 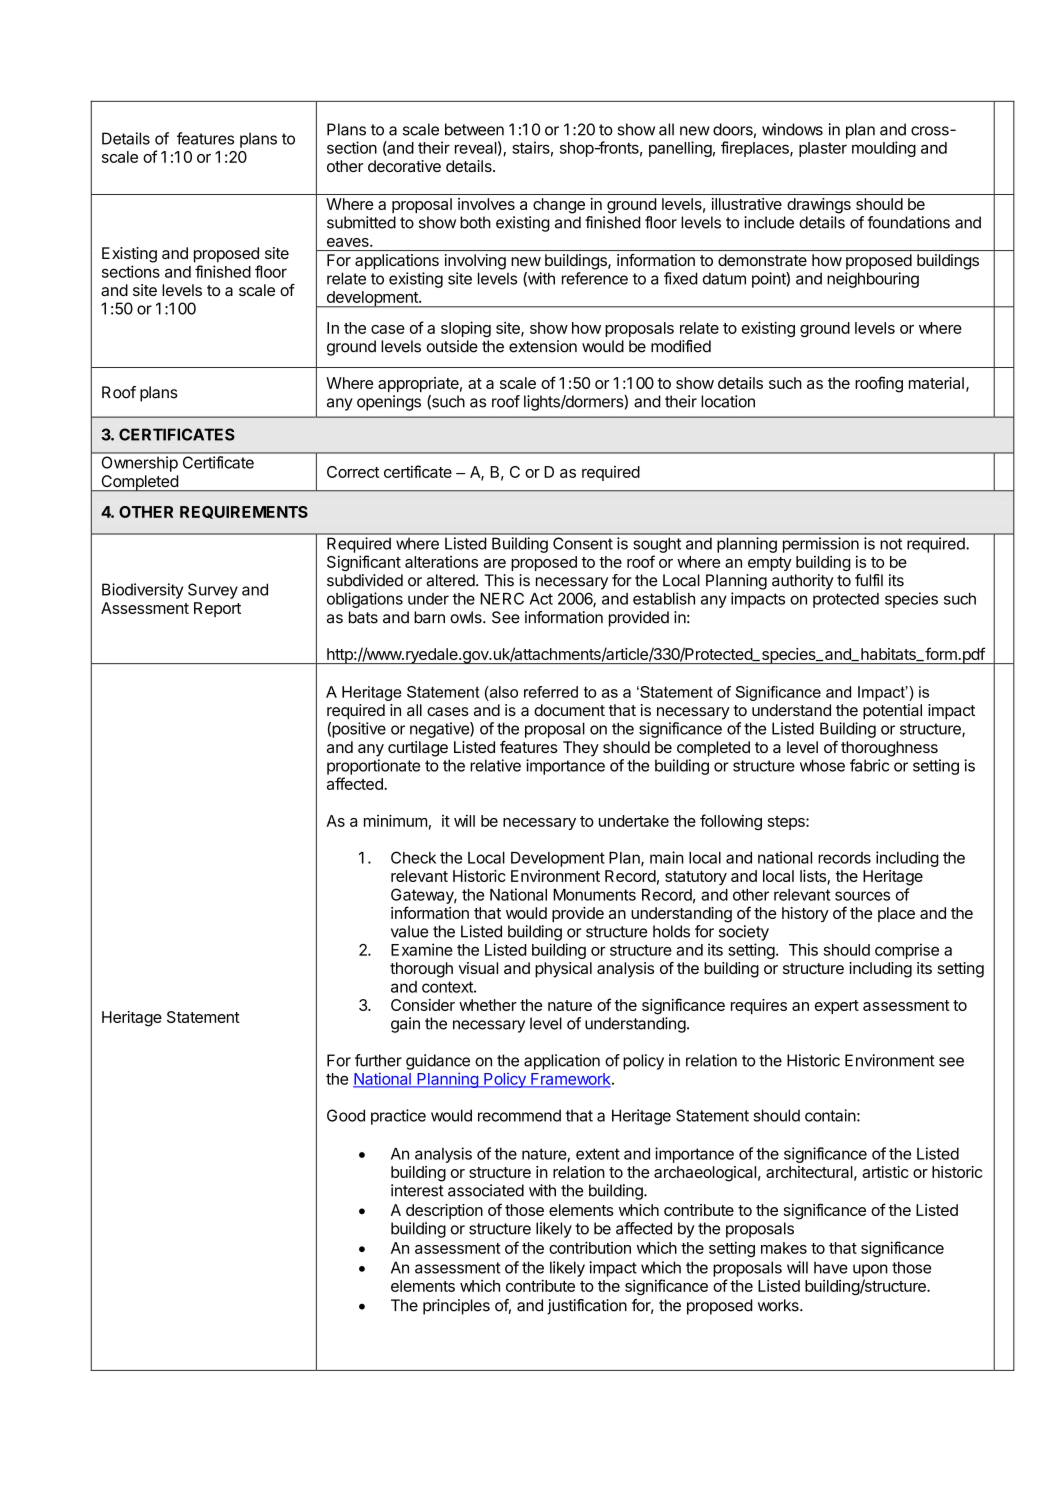 What do you see at coordinates (361, 222) in the page?
I see `submitted` at bounding box center [361, 222].
